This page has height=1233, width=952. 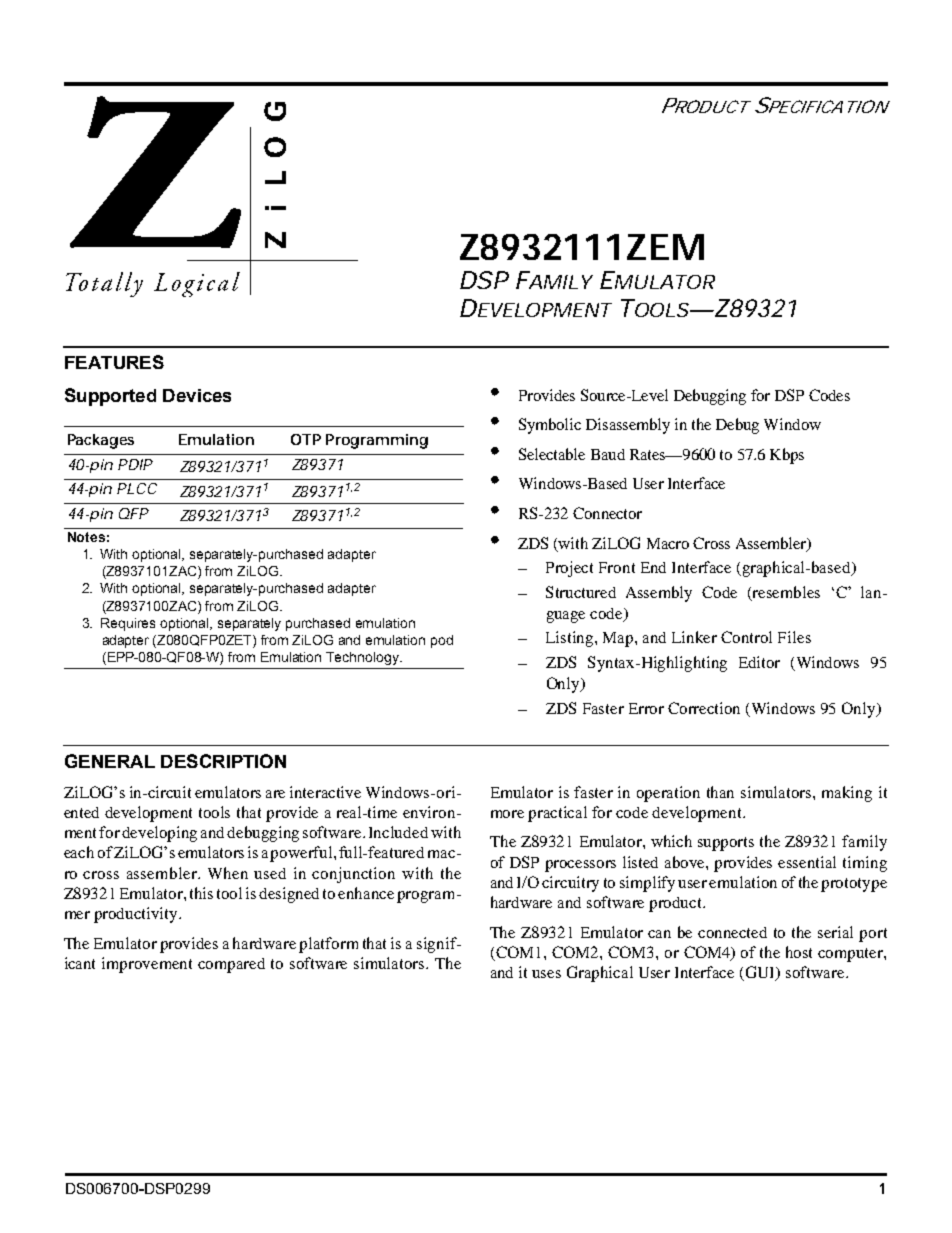 I want to click on Devices, so click(x=197, y=395).
